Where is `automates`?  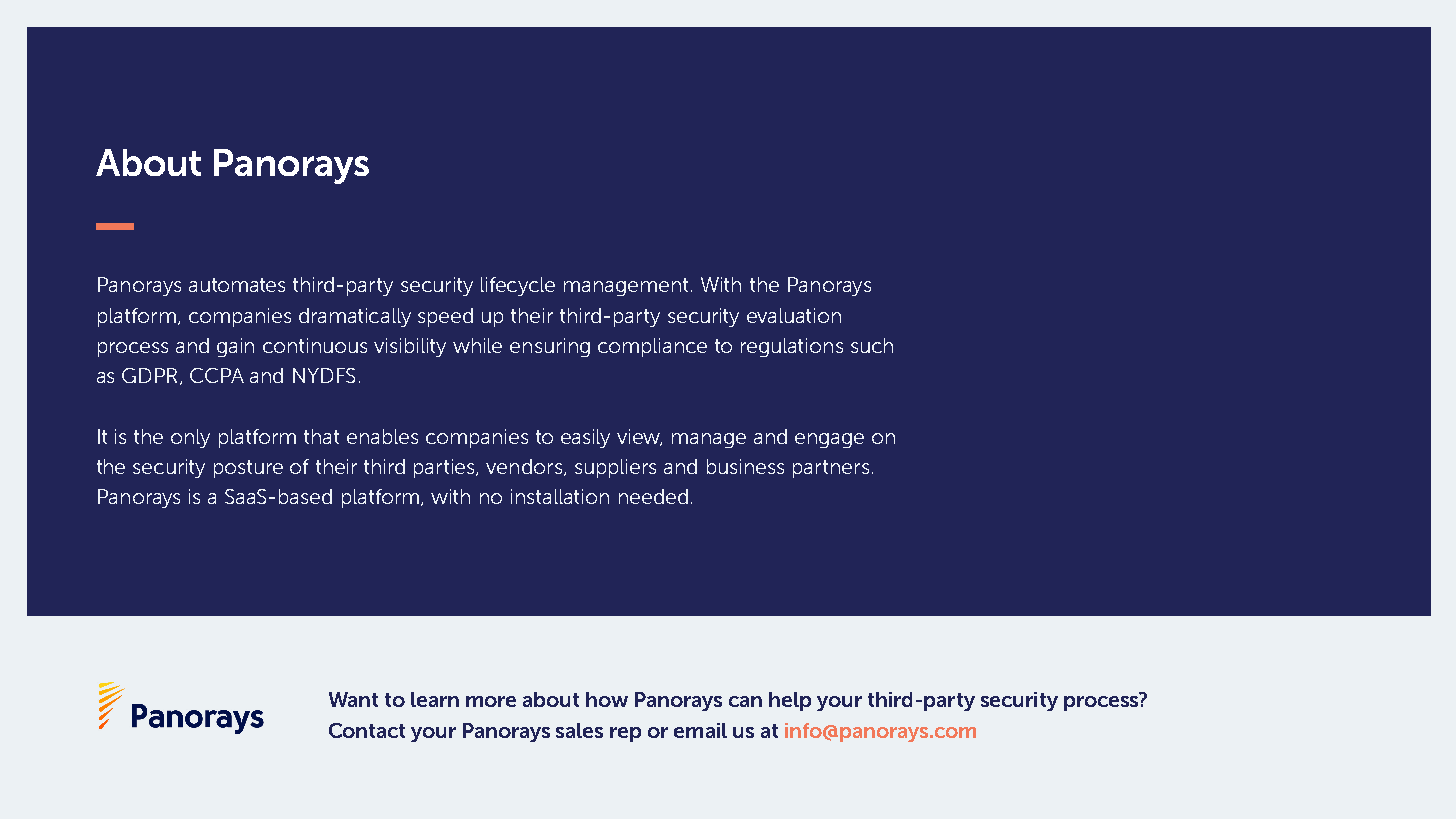 automates is located at coordinates (237, 285).
